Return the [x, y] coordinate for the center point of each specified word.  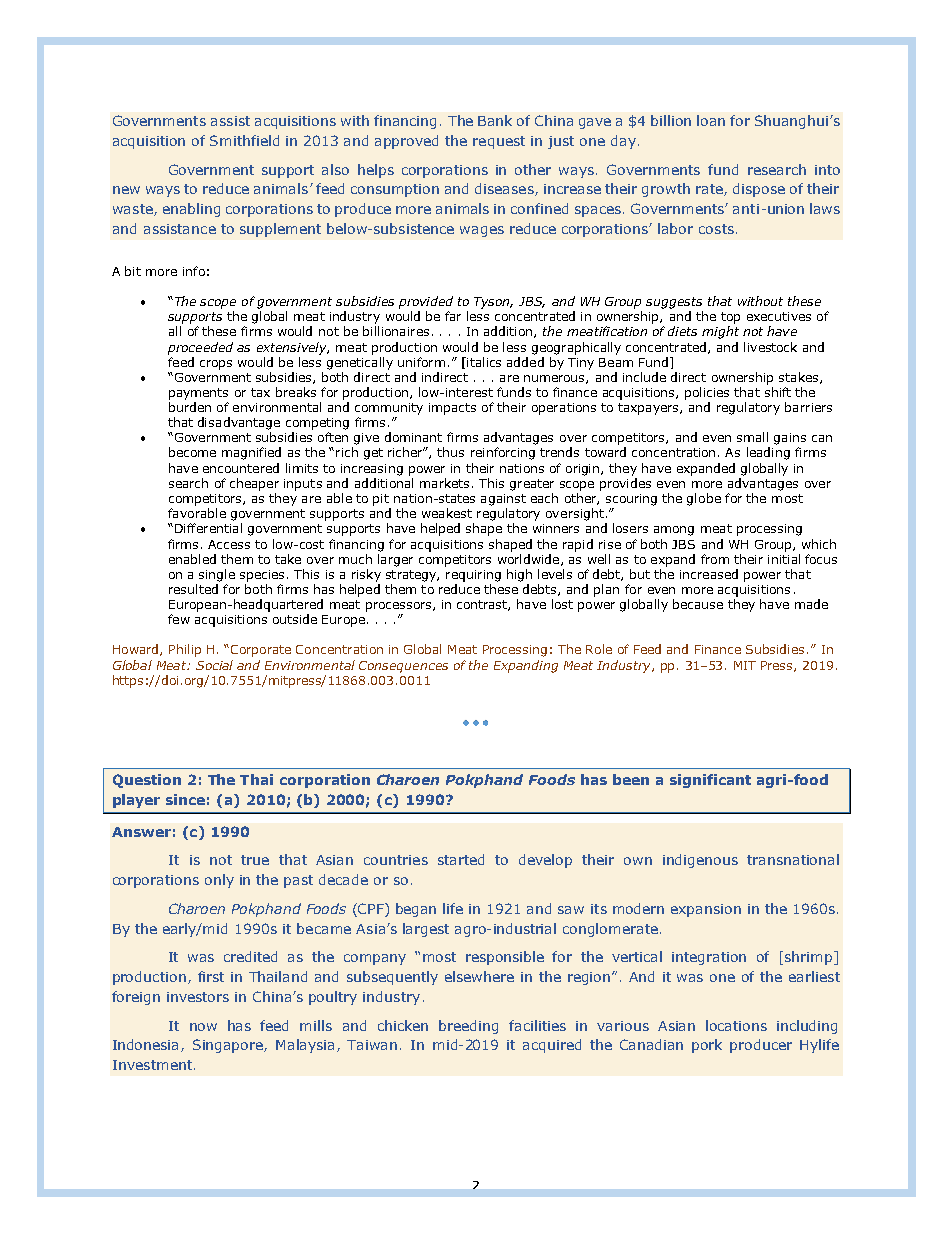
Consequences [403, 667]
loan [711, 120]
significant [710, 781]
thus [450, 452]
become [192, 452]
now [203, 1027]
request [499, 142]
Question [147, 781]
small [752, 437]
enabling [191, 210]
